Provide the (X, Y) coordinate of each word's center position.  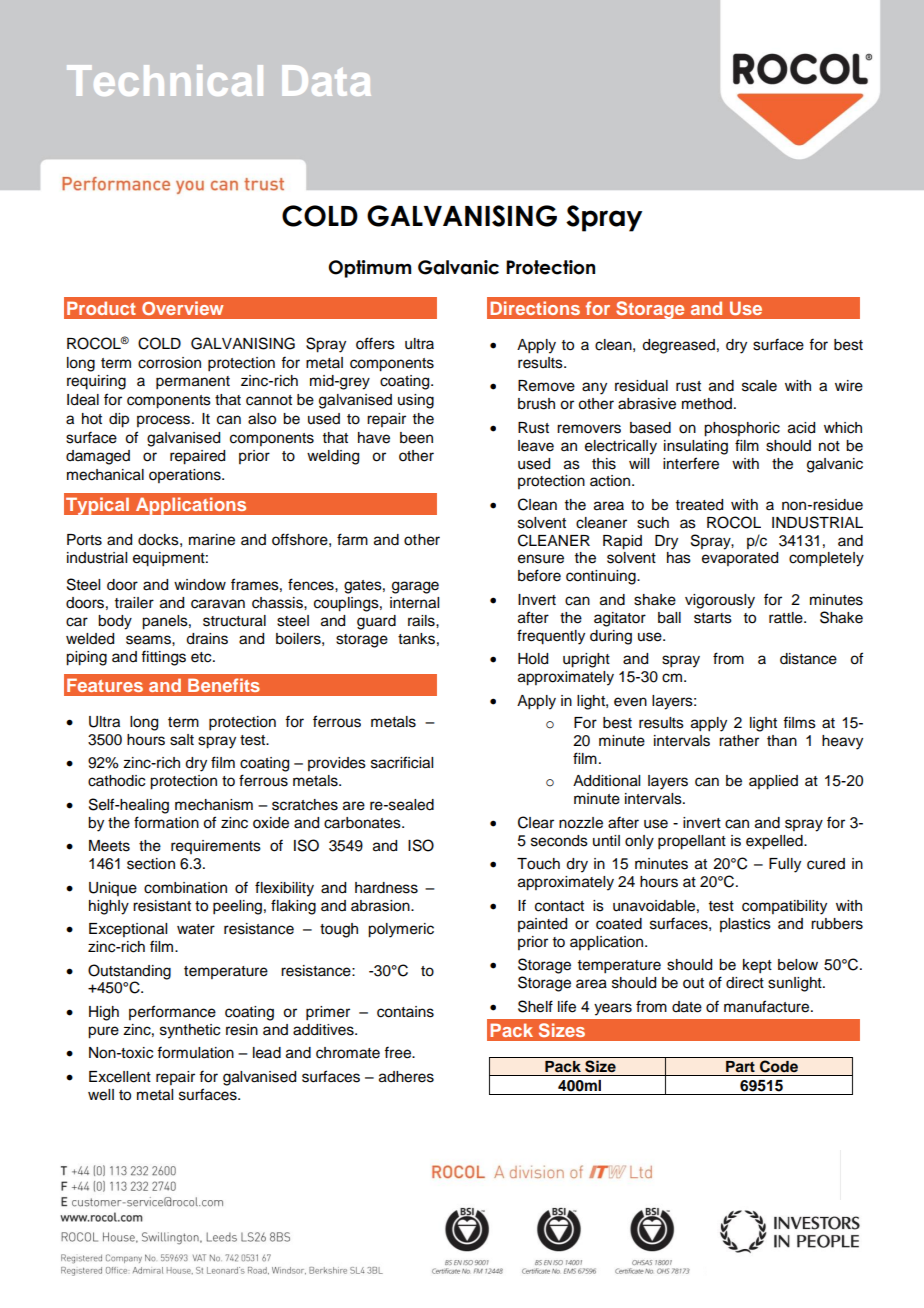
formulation (195, 1052)
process (165, 421)
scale (759, 386)
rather (739, 741)
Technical (165, 80)
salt (182, 740)
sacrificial (402, 762)
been (416, 438)
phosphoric (742, 429)
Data (327, 80)
